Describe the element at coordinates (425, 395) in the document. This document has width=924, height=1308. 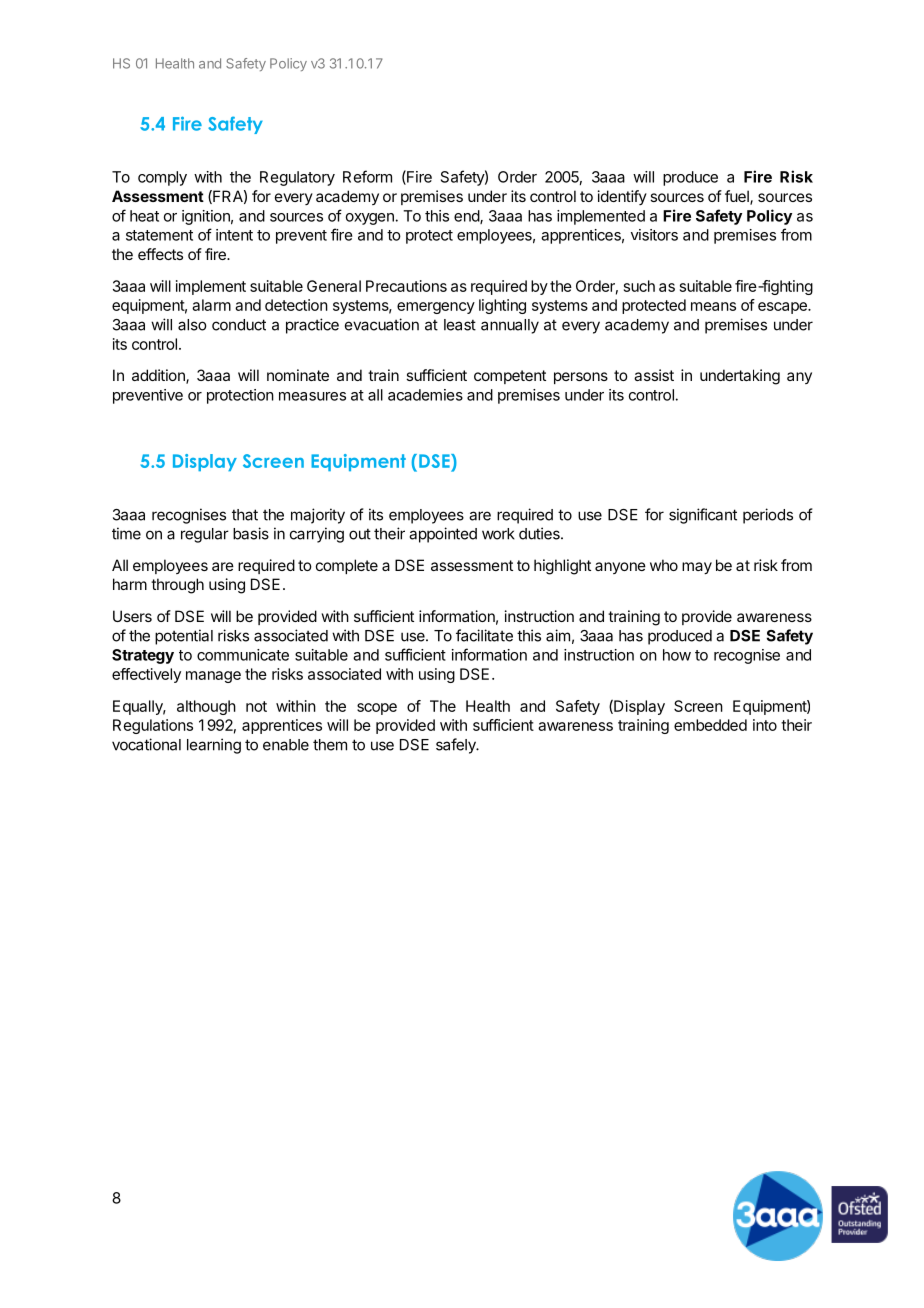
I see `academies` at that location.
